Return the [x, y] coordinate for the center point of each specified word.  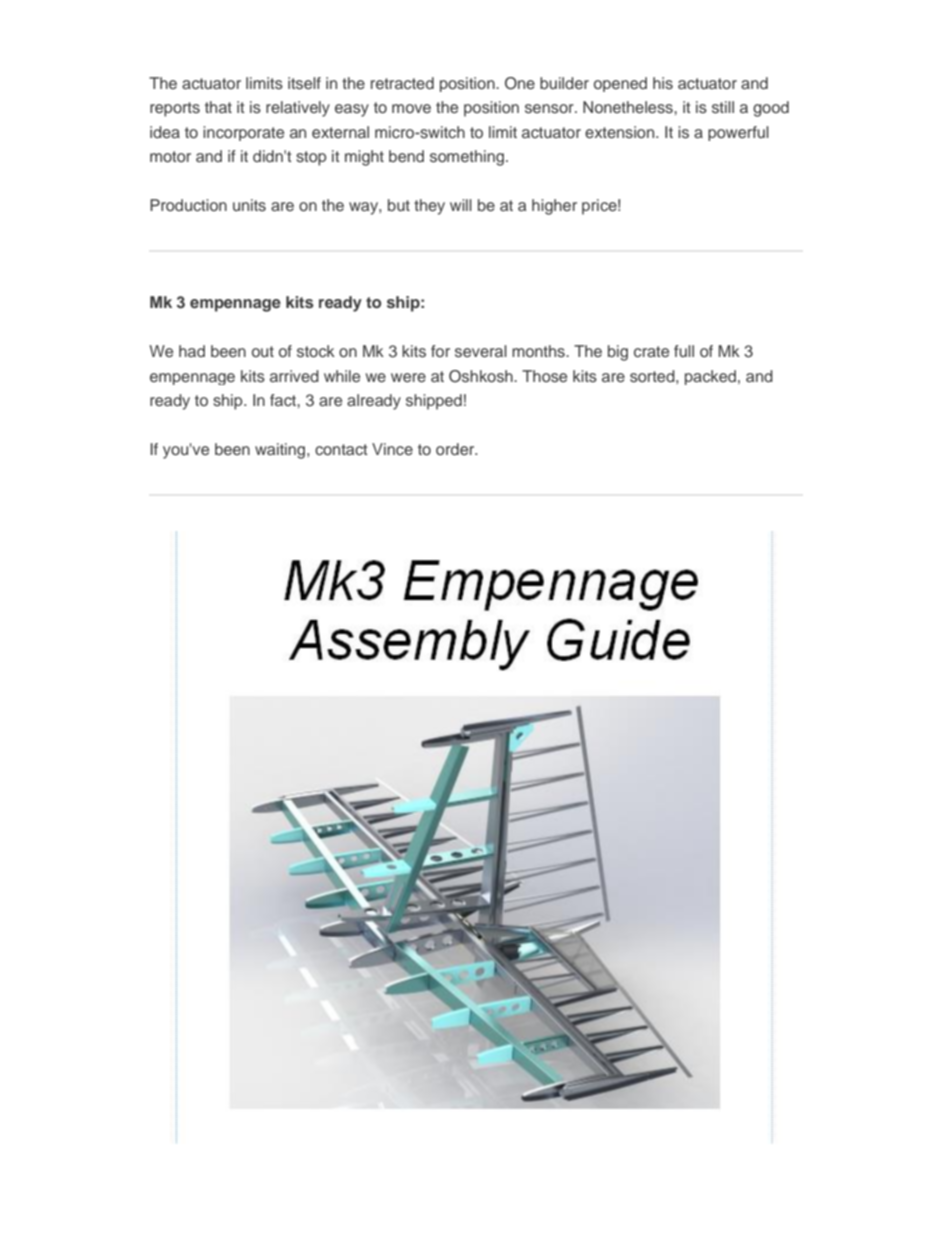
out [263, 351]
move [411, 108]
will [461, 205]
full [684, 351]
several [481, 351]
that [218, 107]
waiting [281, 451]
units [249, 205]
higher [554, 207]
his [663, 83]
